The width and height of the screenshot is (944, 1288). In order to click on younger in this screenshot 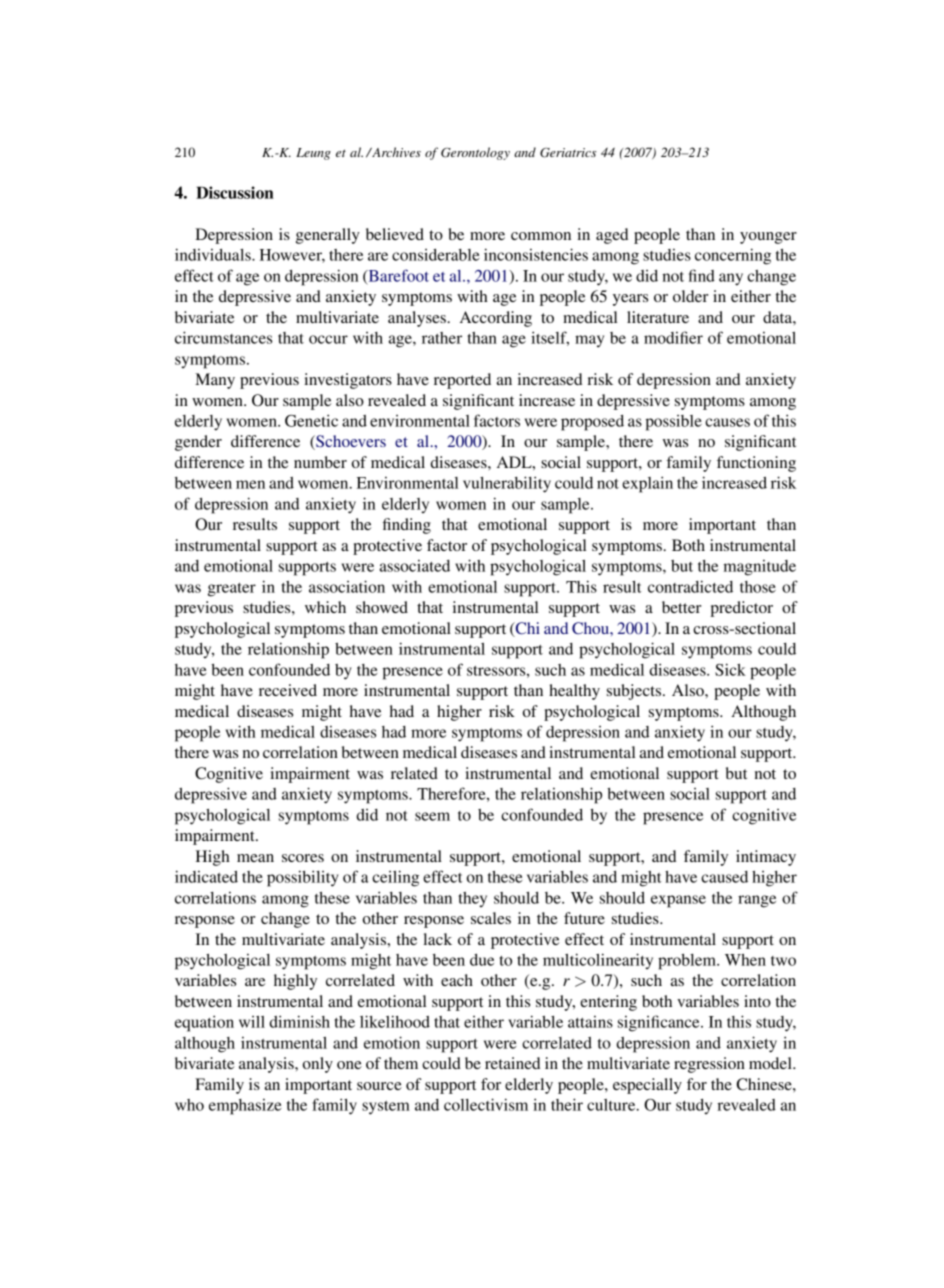, I will do `click(768, 238)`.
